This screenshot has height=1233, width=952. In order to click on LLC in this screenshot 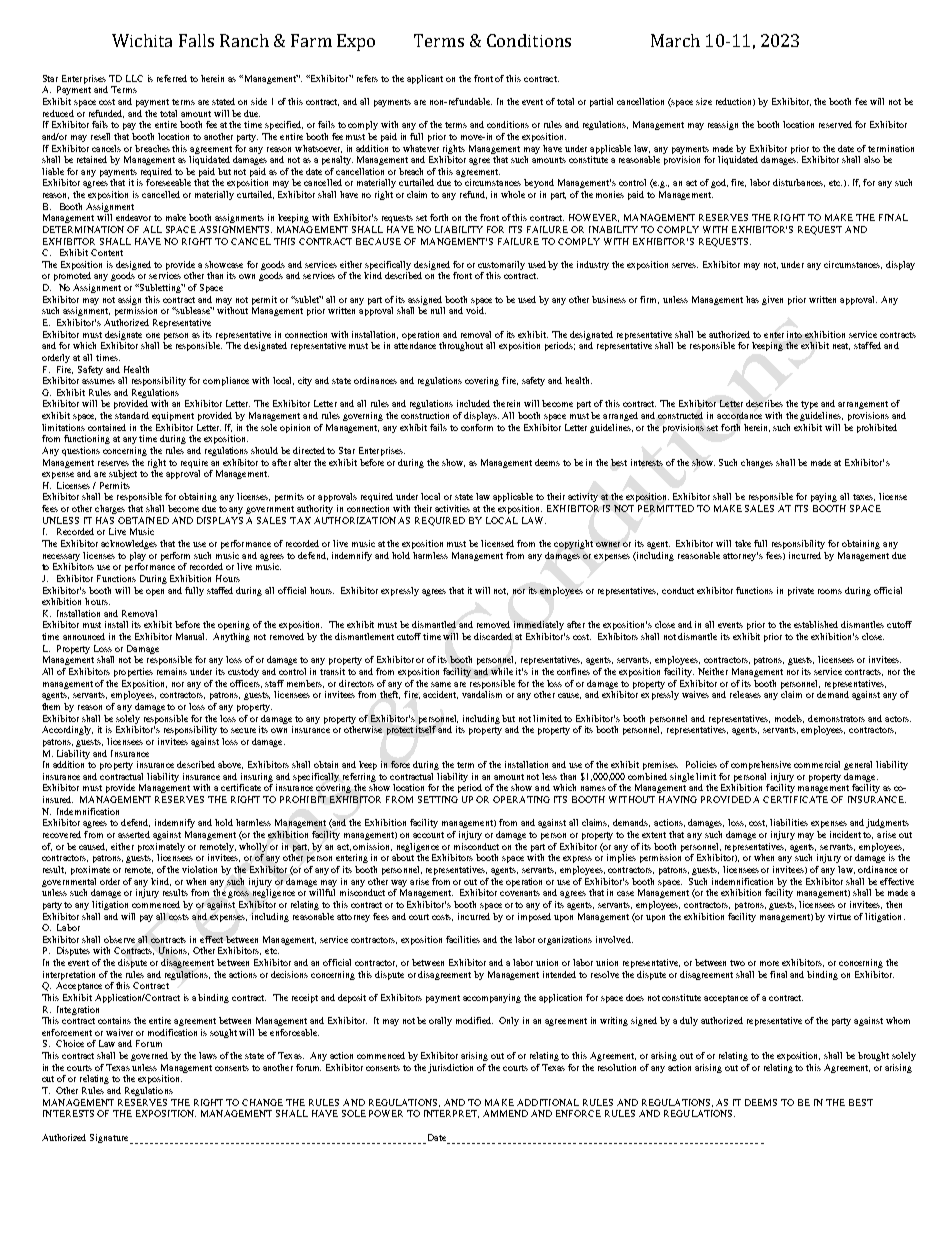, I will do `click(134, 78)`.
